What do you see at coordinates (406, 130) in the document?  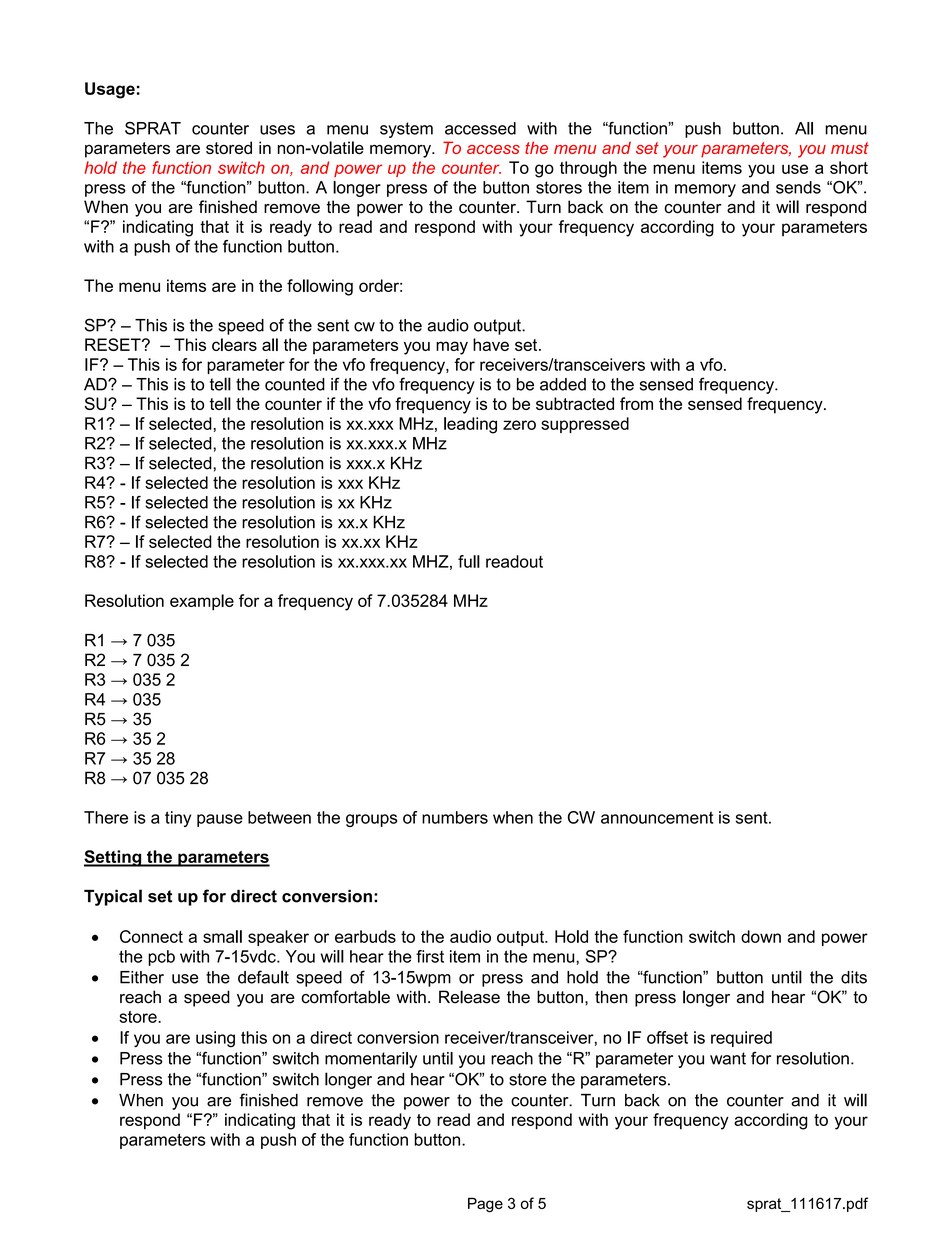 I see `system` at bounding box center [406, 130].
